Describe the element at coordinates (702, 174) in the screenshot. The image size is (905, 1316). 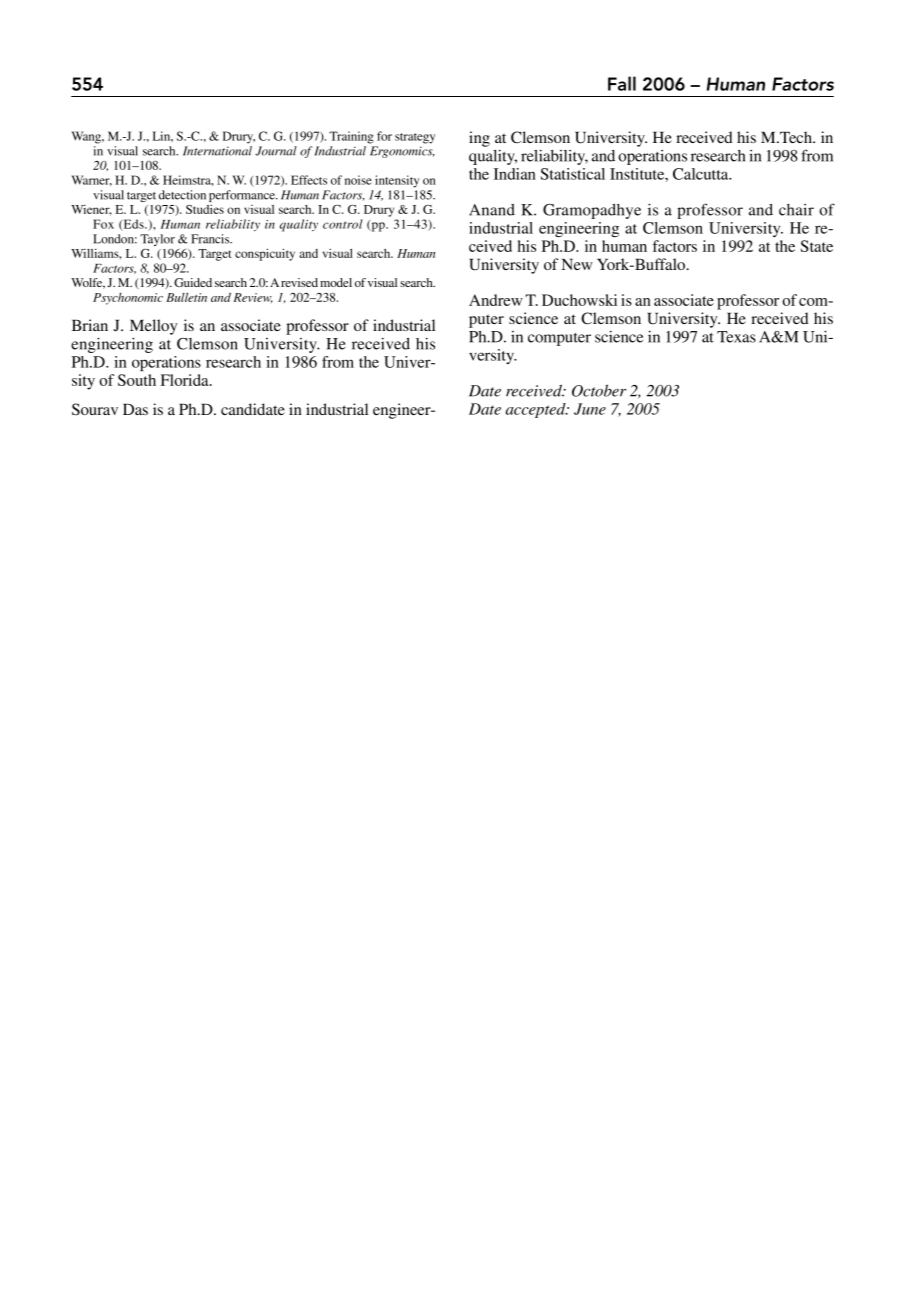
I see `Calcutta` at that location.
